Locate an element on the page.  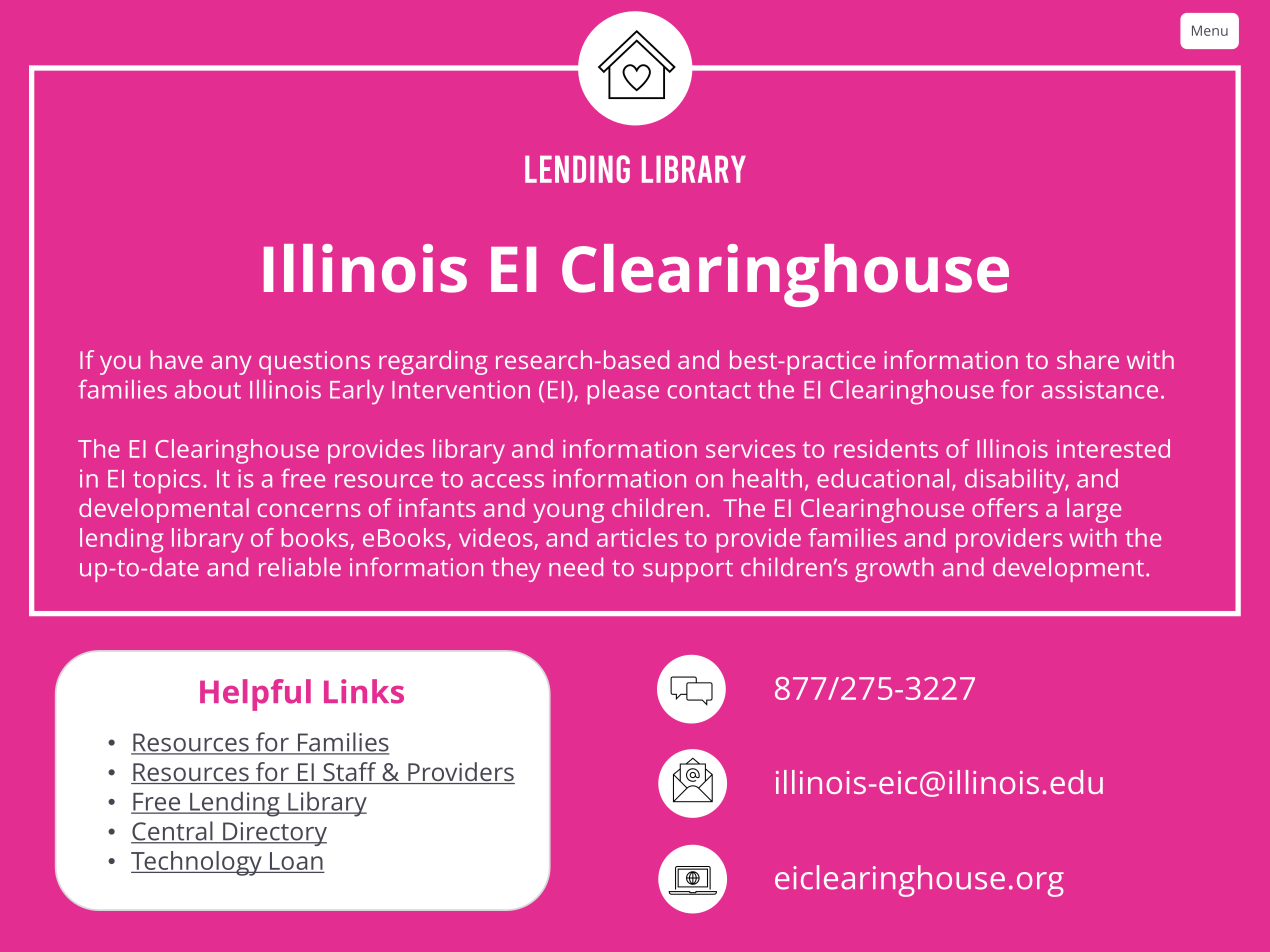
share is located at coordinates (1088, 359).
